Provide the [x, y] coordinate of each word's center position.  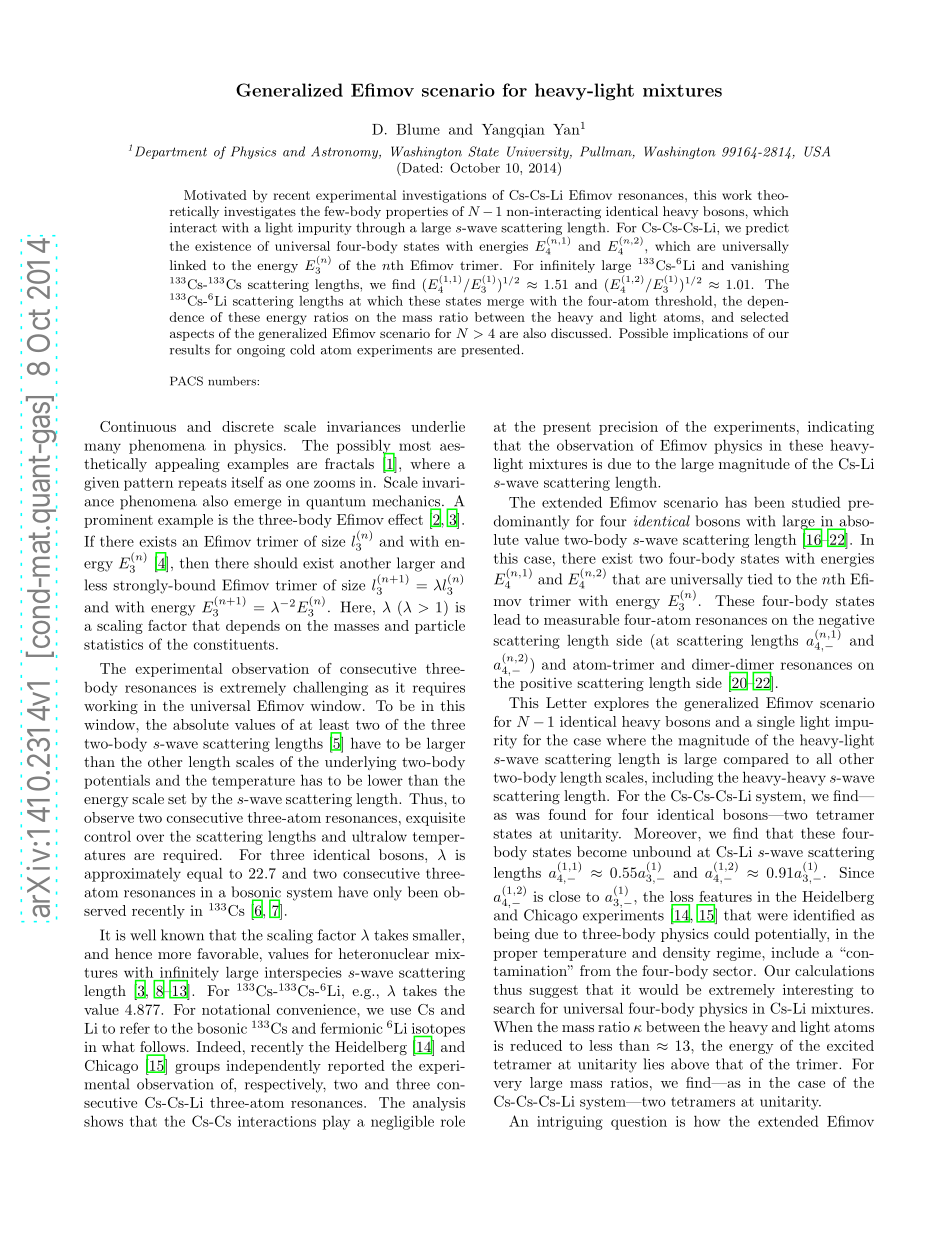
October [475, 167]
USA [817, 151]
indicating [841, 428]
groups [197, 1068]
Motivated [215, 195]
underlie [438, 426]
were [772, 917]
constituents [235, 644]
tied [760, 579]
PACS [186, 381]
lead [507, 619]
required [192, 856]
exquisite [435, 819]
